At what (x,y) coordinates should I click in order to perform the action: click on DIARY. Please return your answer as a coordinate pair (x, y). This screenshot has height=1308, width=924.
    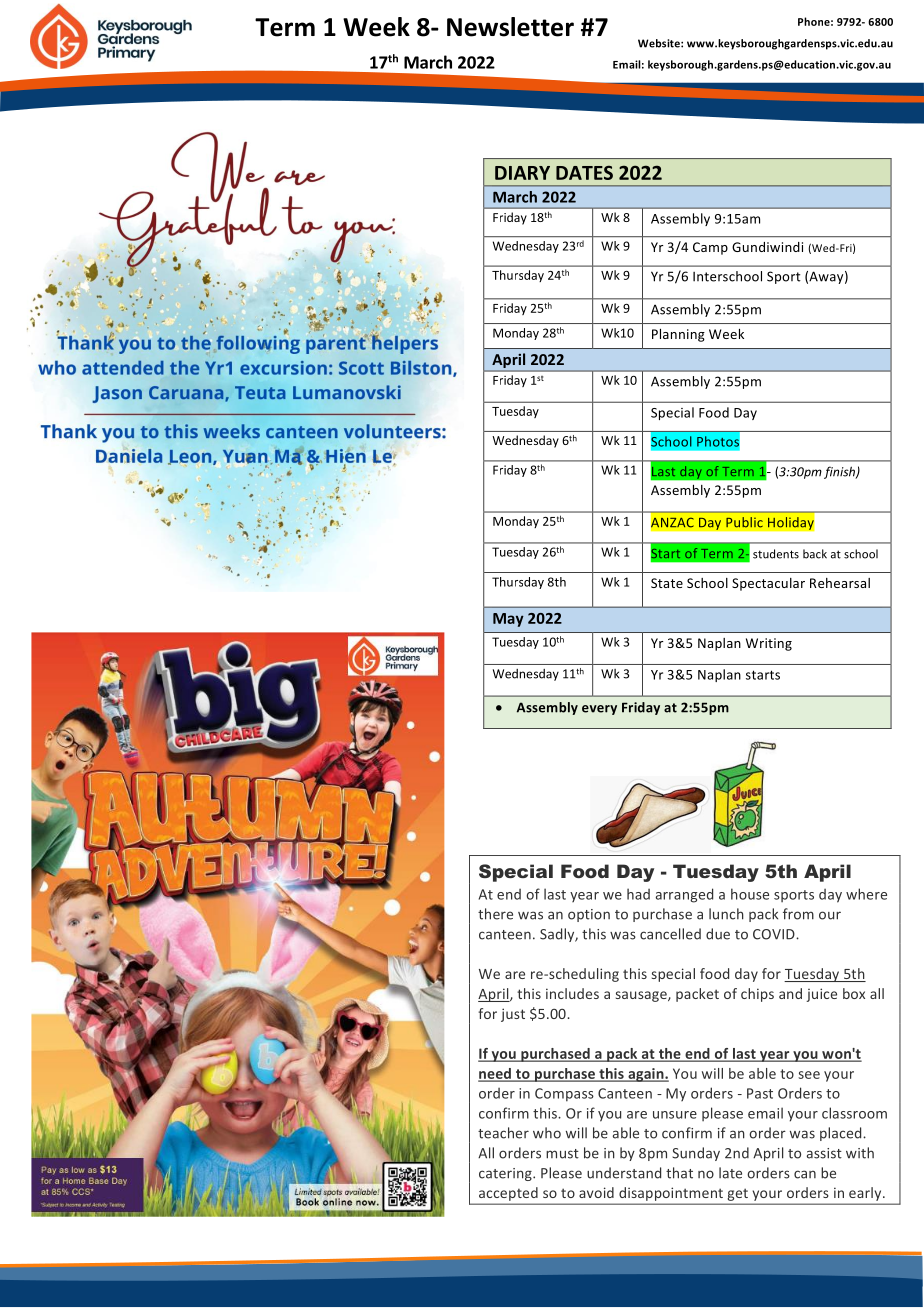
    Looking at the image, I should click on (522, 173).
